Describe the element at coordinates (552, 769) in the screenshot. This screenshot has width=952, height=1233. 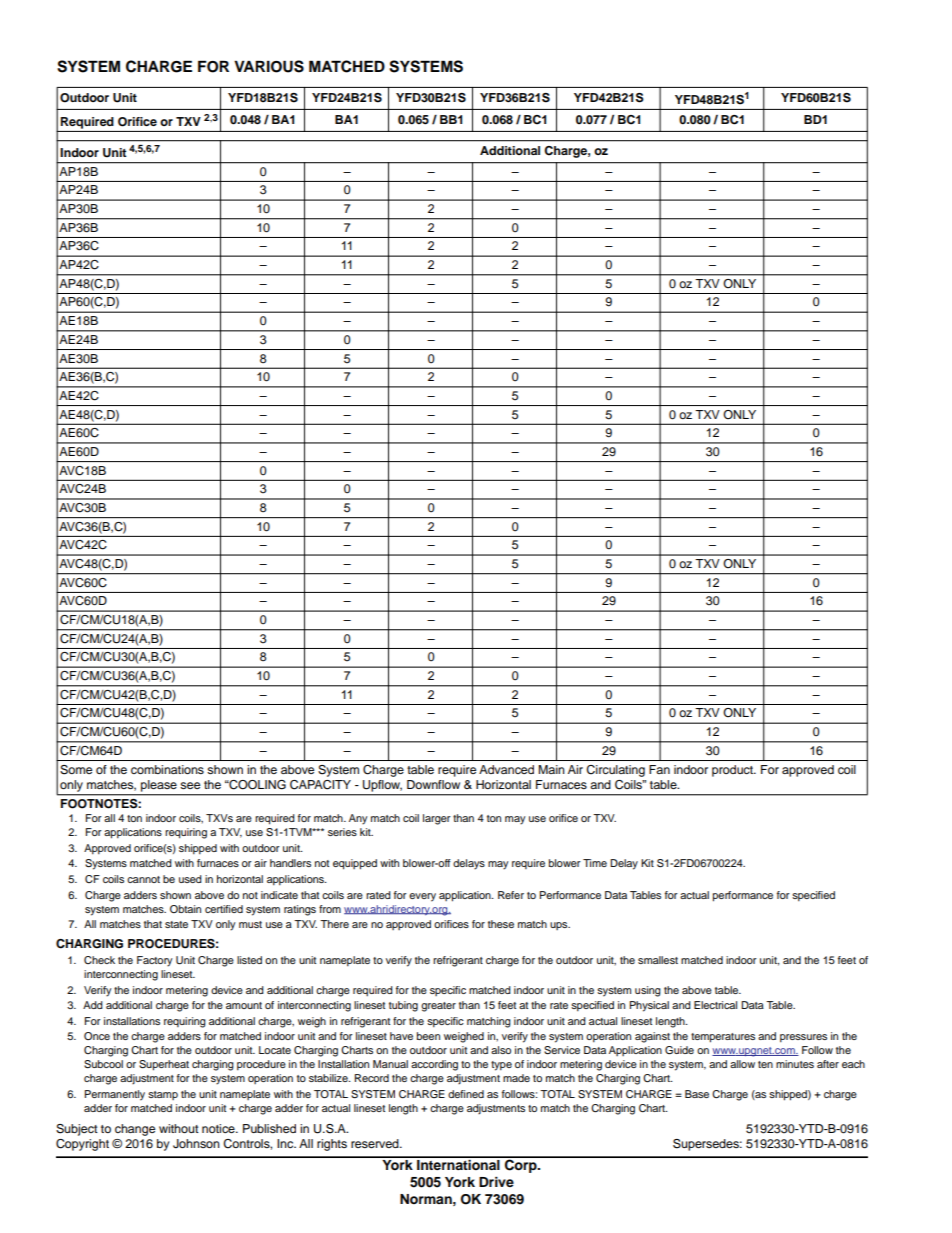
I see `Main` at that location.
